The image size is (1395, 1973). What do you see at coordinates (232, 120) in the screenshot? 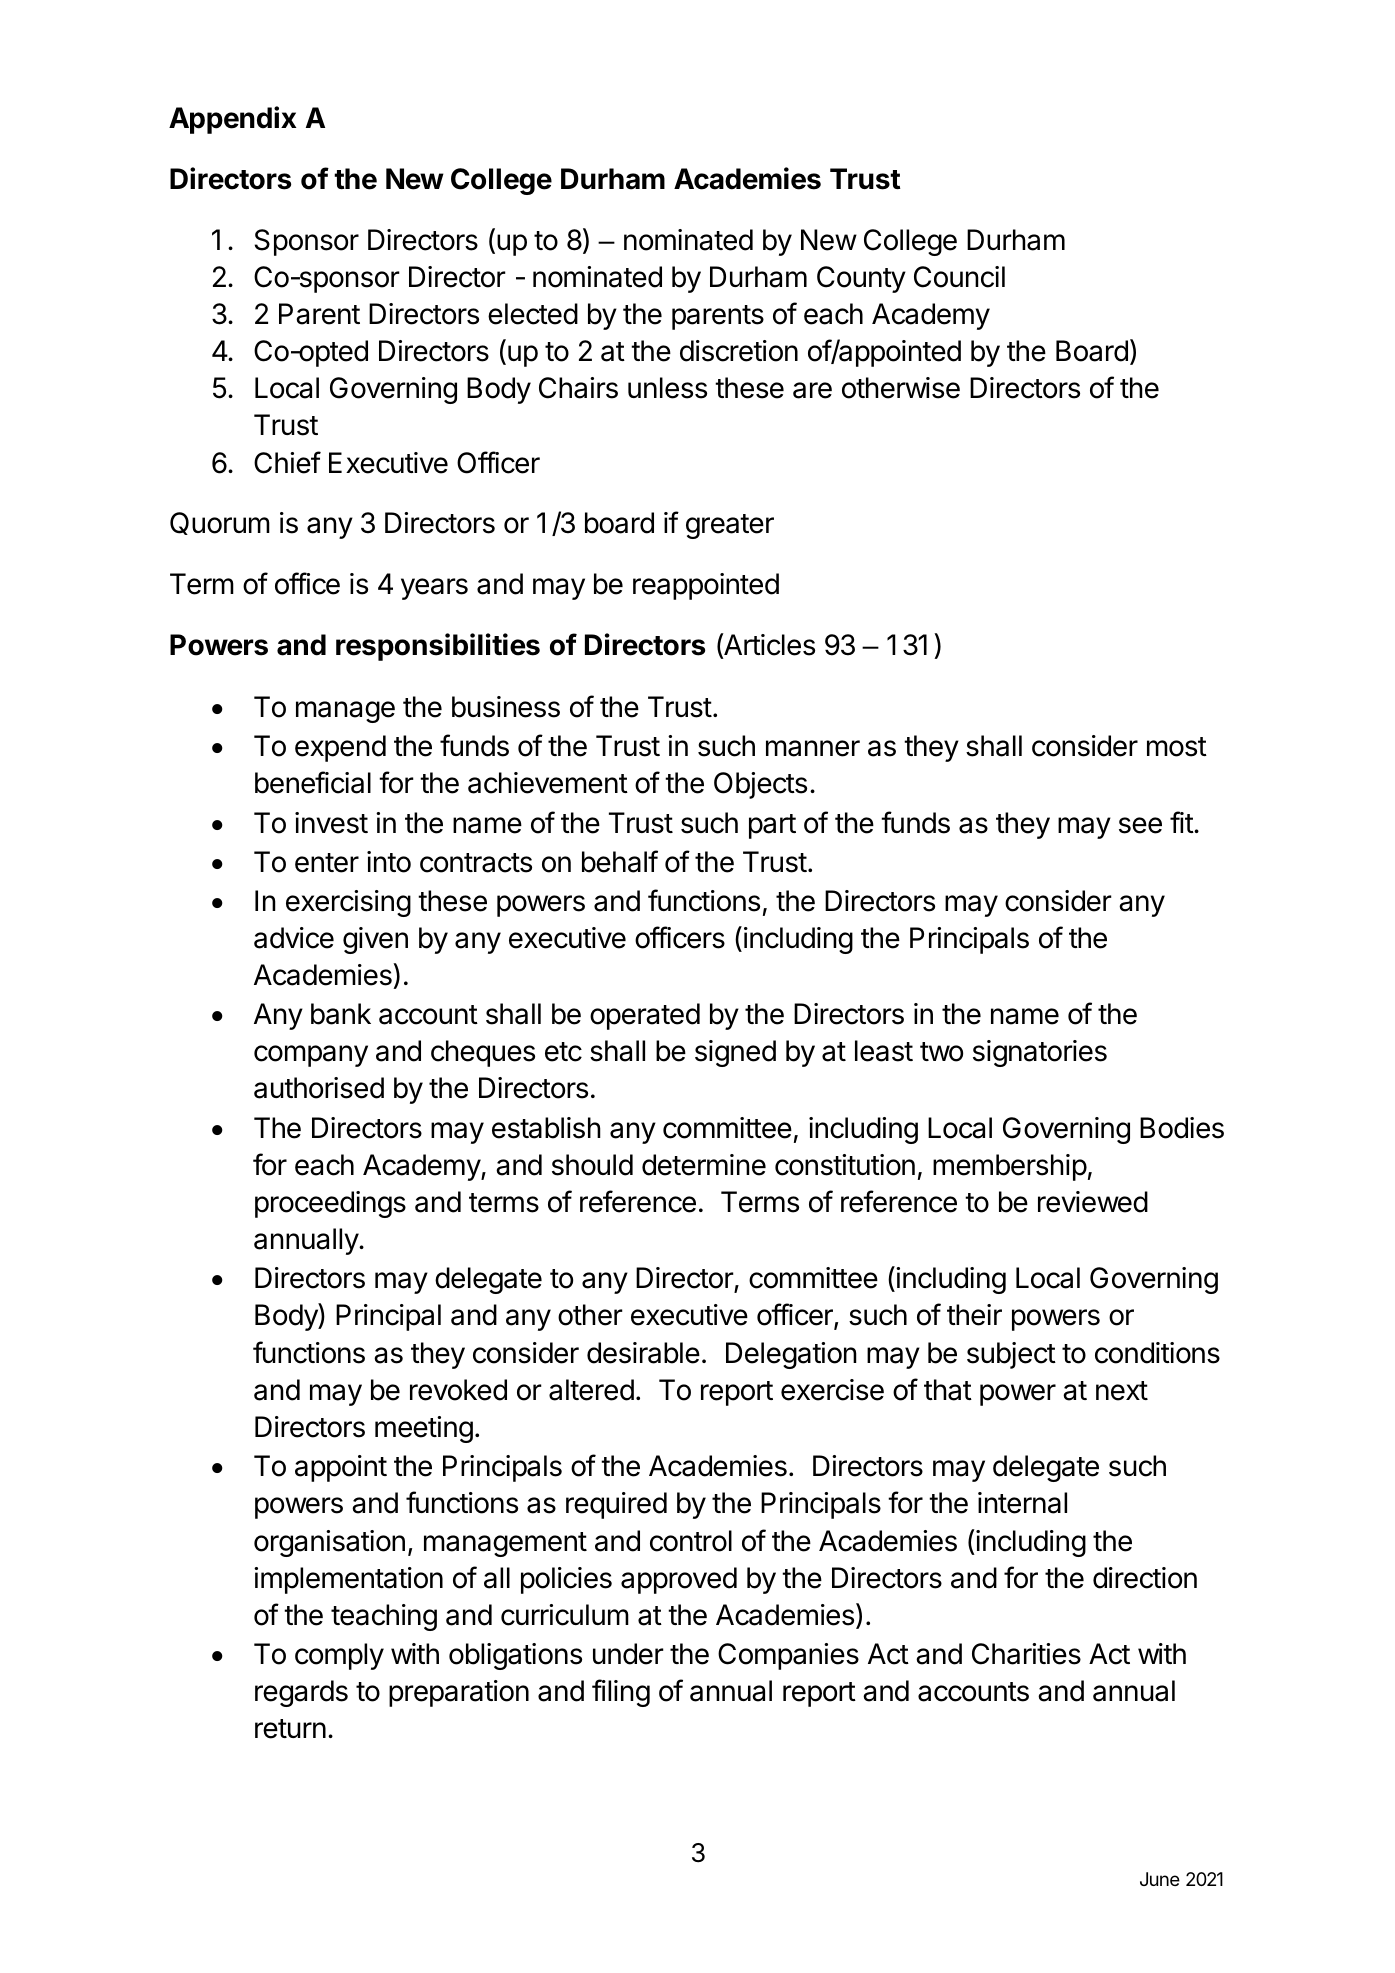
I see `Appendix` at bounding box center [232, 120].
